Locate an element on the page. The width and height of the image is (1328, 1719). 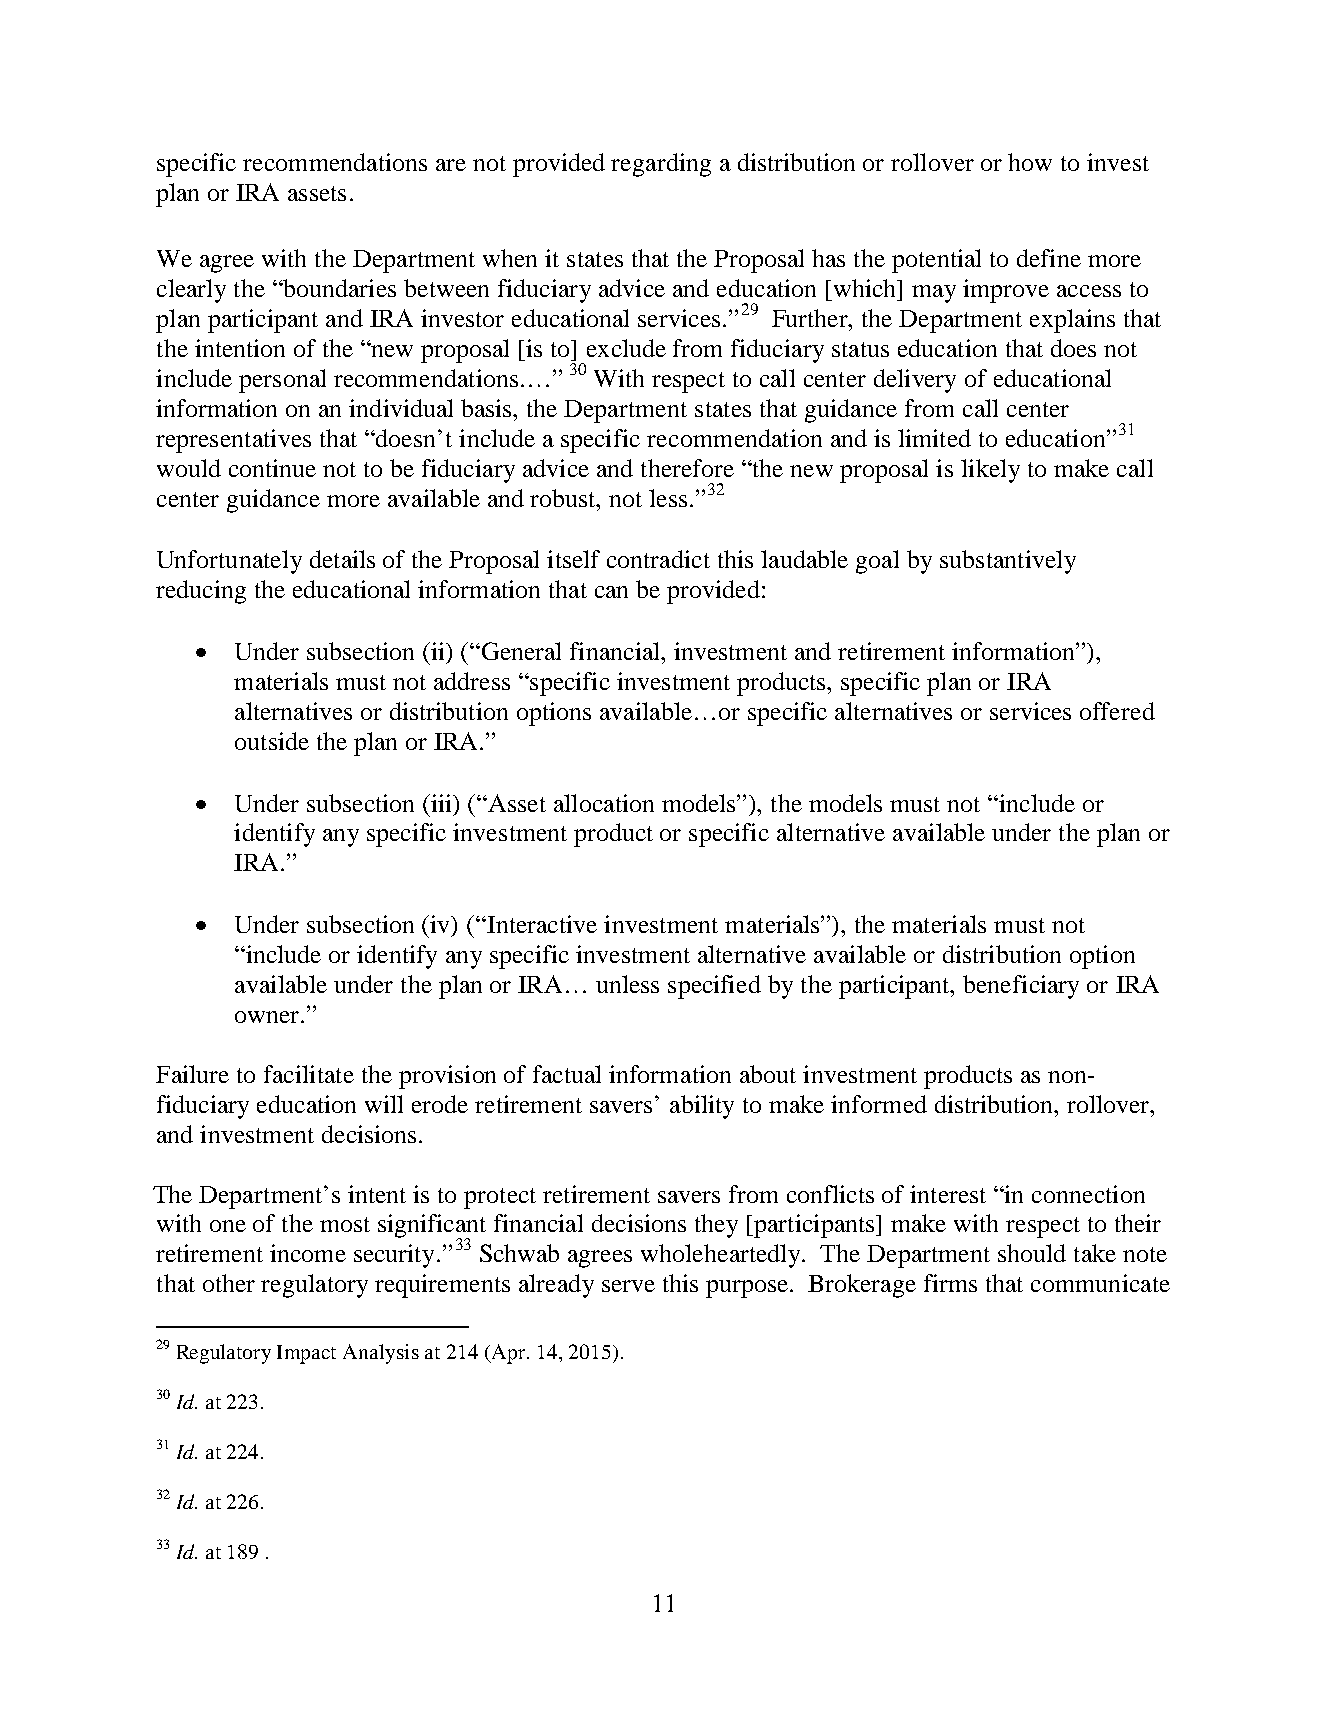
Impact is located at coordinates (306, 1354).
